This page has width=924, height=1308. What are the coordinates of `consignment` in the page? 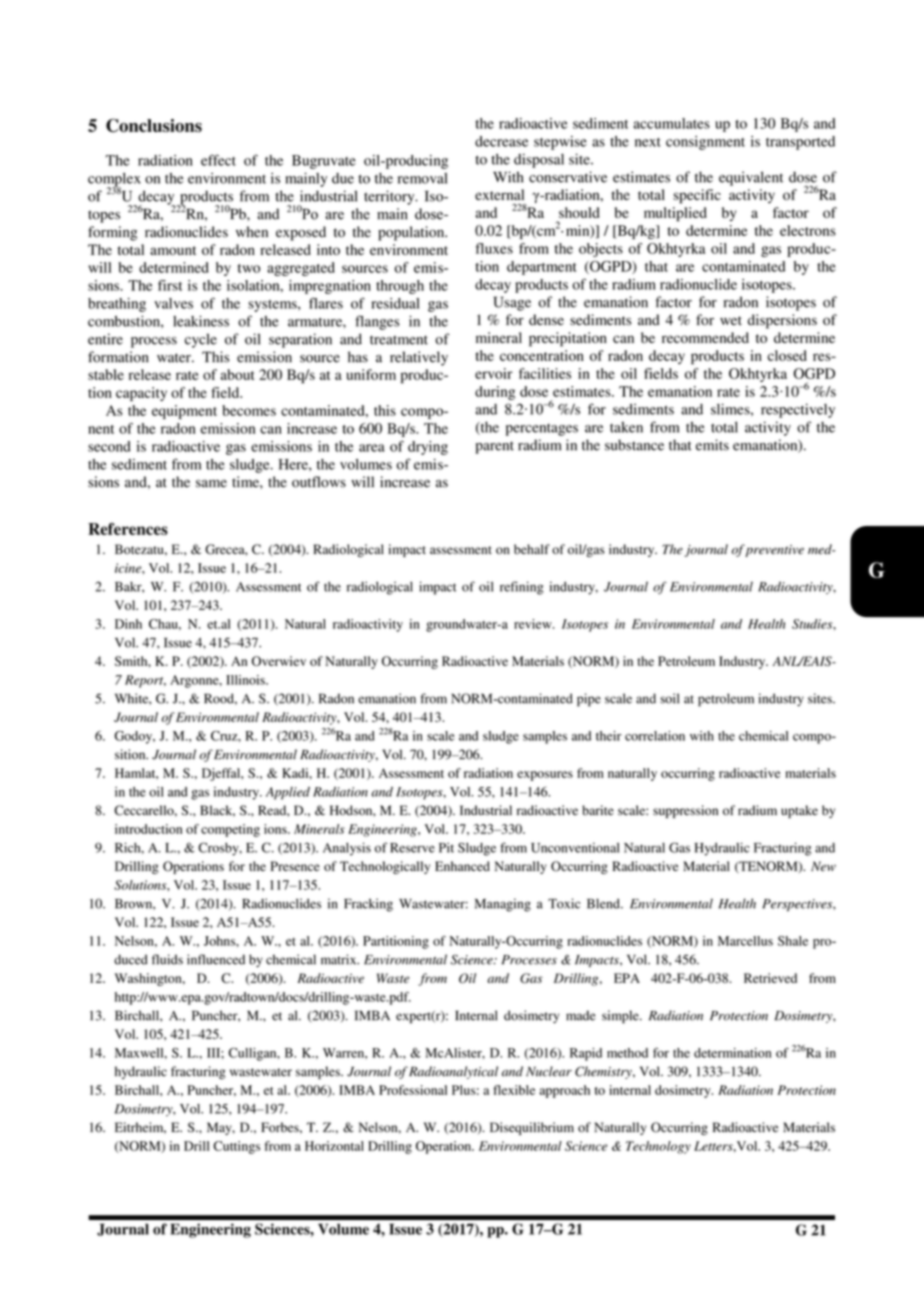 It's located at (705, 143).
